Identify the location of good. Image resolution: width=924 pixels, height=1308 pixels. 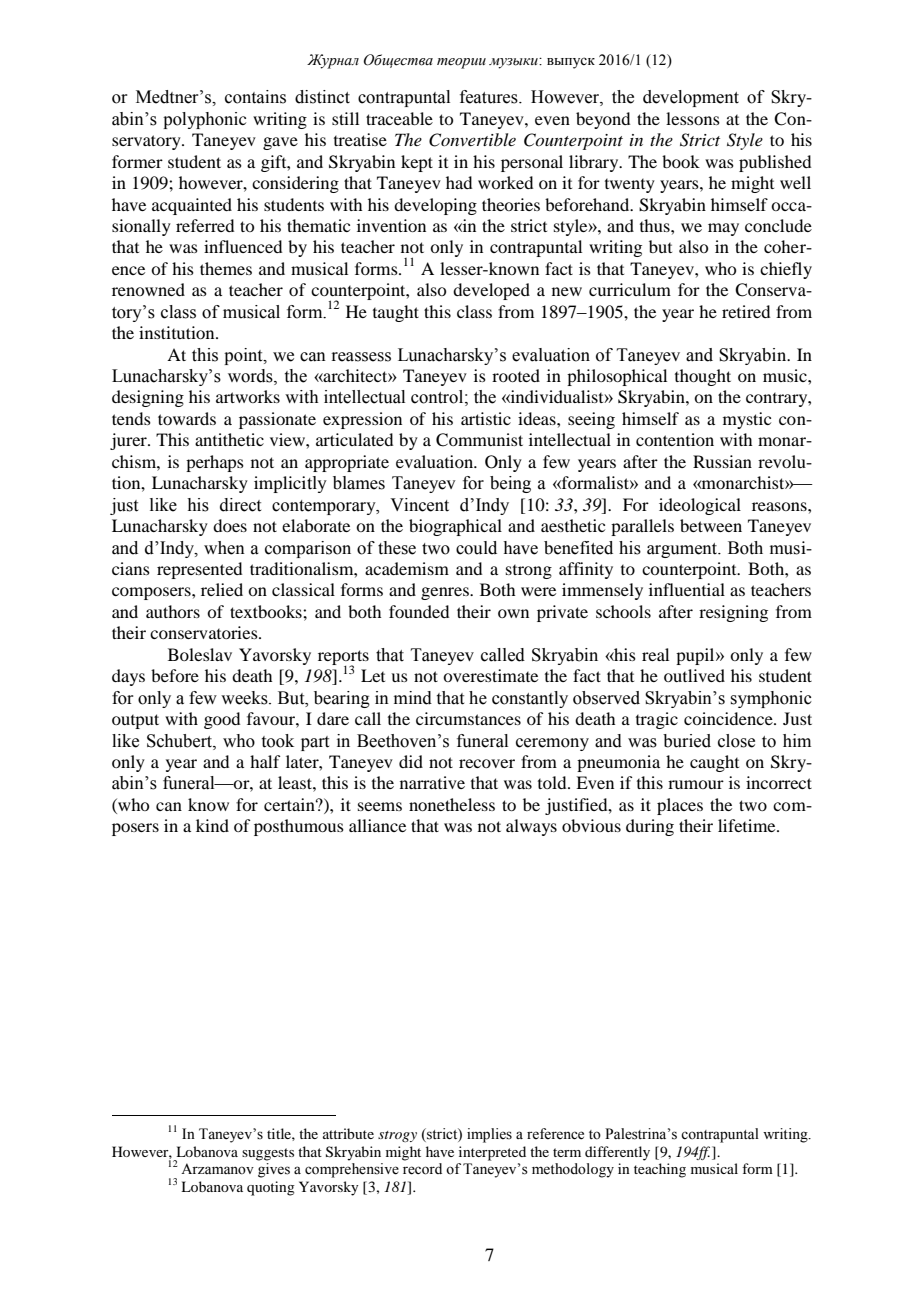
(222, 720).
